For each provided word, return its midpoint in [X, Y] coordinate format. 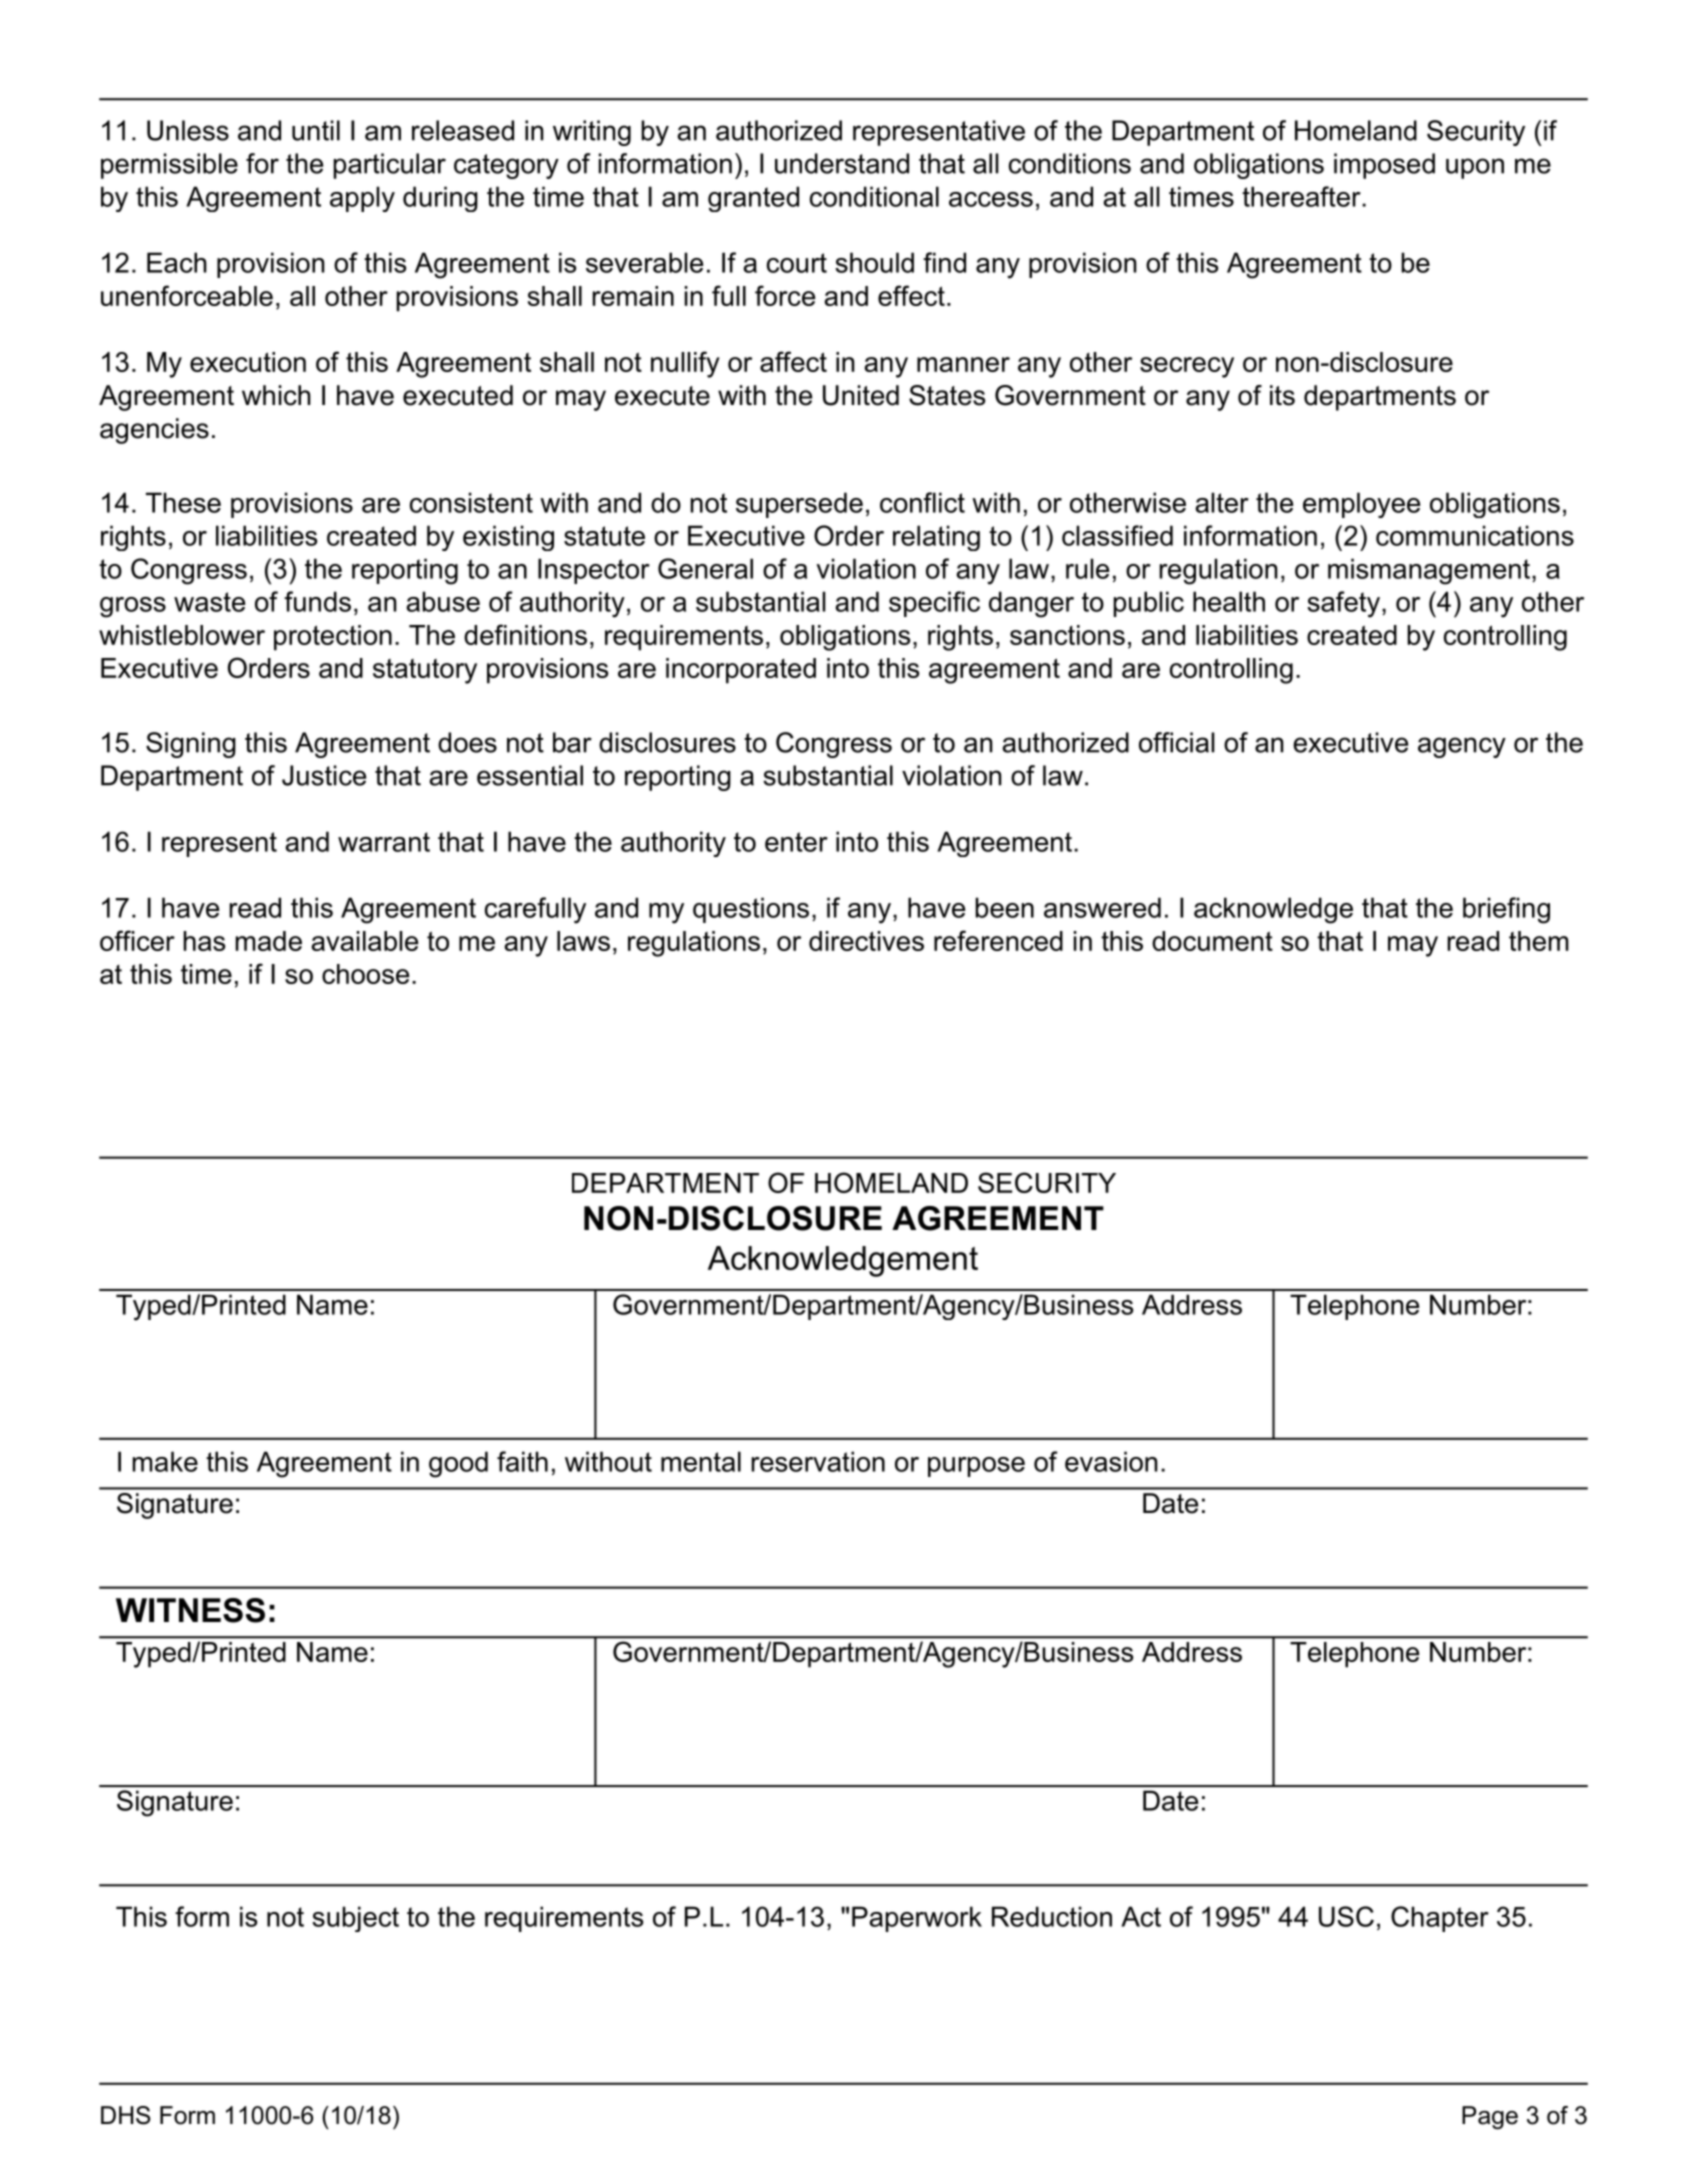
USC [1346, 1916]
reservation [818, 1461]
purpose [976, 1467]
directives [866, 941]
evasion [1111, 1461]
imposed [1384, 166]
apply [362, 199]
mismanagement [1429, 571]
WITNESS [190, 1610]
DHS [125, 2115]
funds [317, 601]
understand [842, 163]
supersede [799, 505]
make [165, 1461]
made [269, 941]
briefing [1506, 910]
